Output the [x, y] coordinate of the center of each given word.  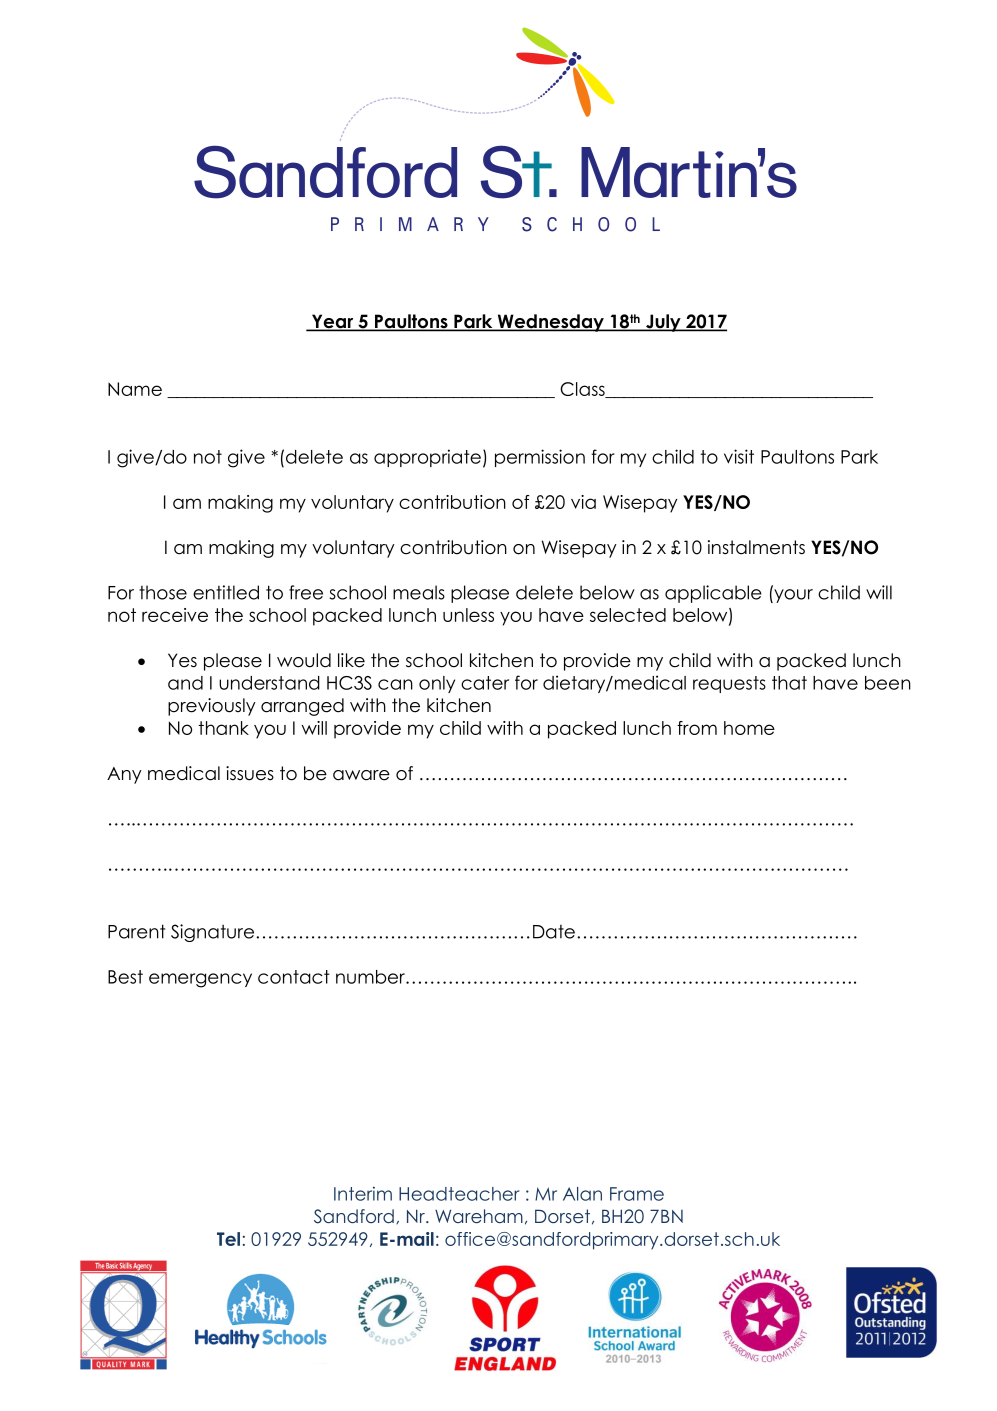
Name [135, 389]
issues [250, 773]
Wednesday [550, 323]
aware [361, 775]
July [663, 323]
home [749, 728]
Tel [228, 1239]
